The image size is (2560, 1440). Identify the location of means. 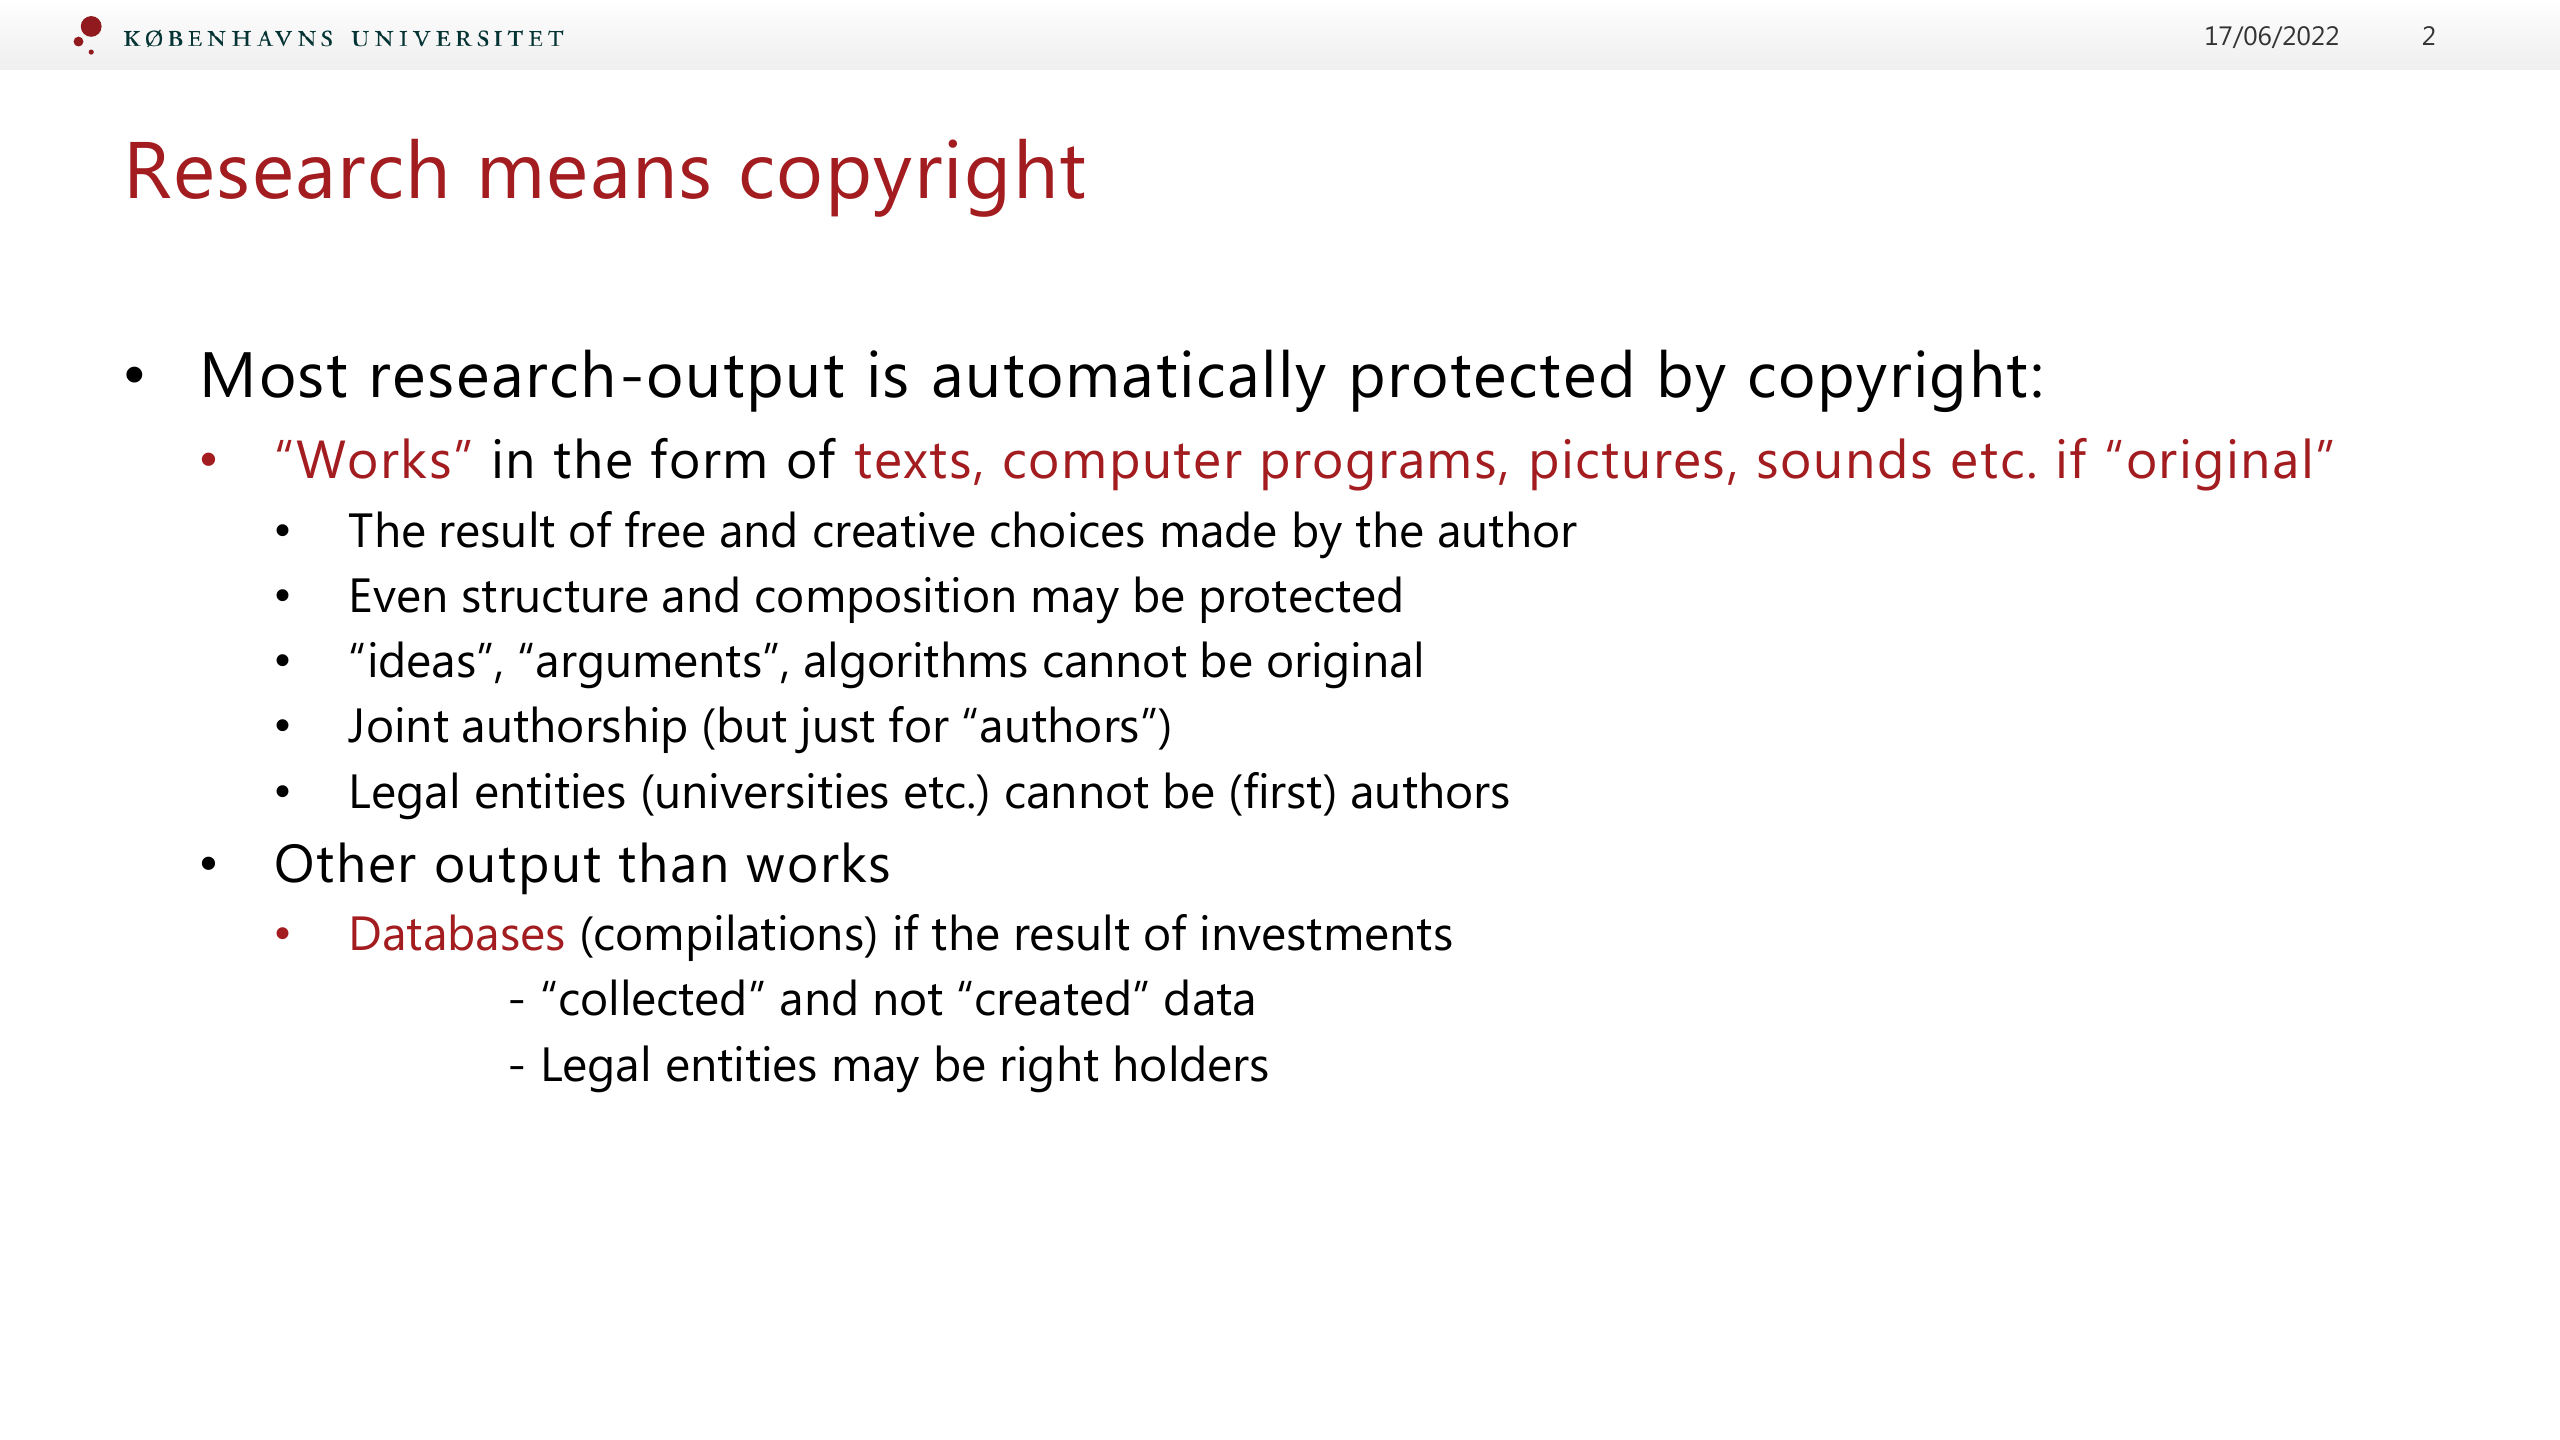
(595, 178).
